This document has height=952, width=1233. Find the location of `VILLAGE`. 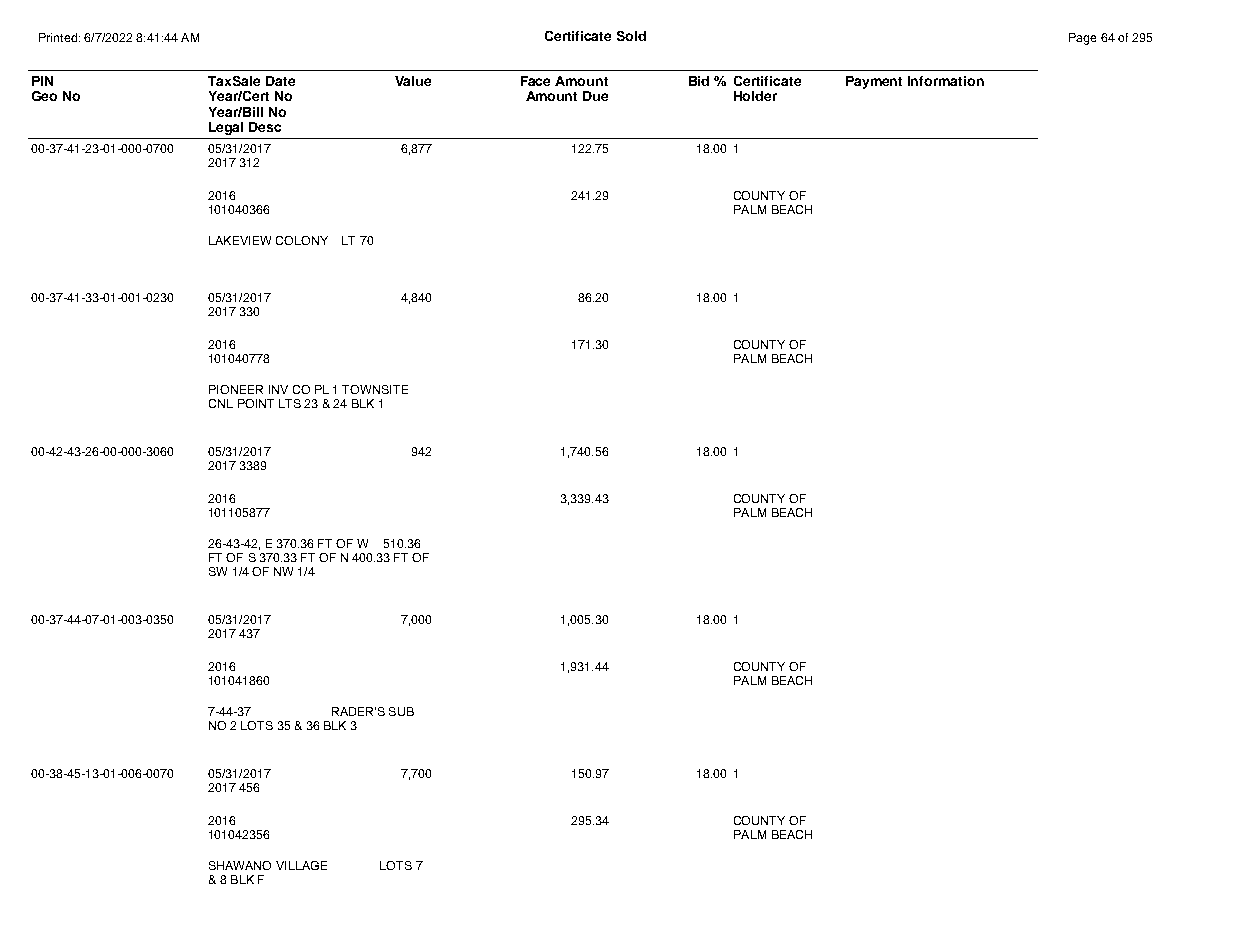

VILLAGE is located at coordinates (301, 865).
